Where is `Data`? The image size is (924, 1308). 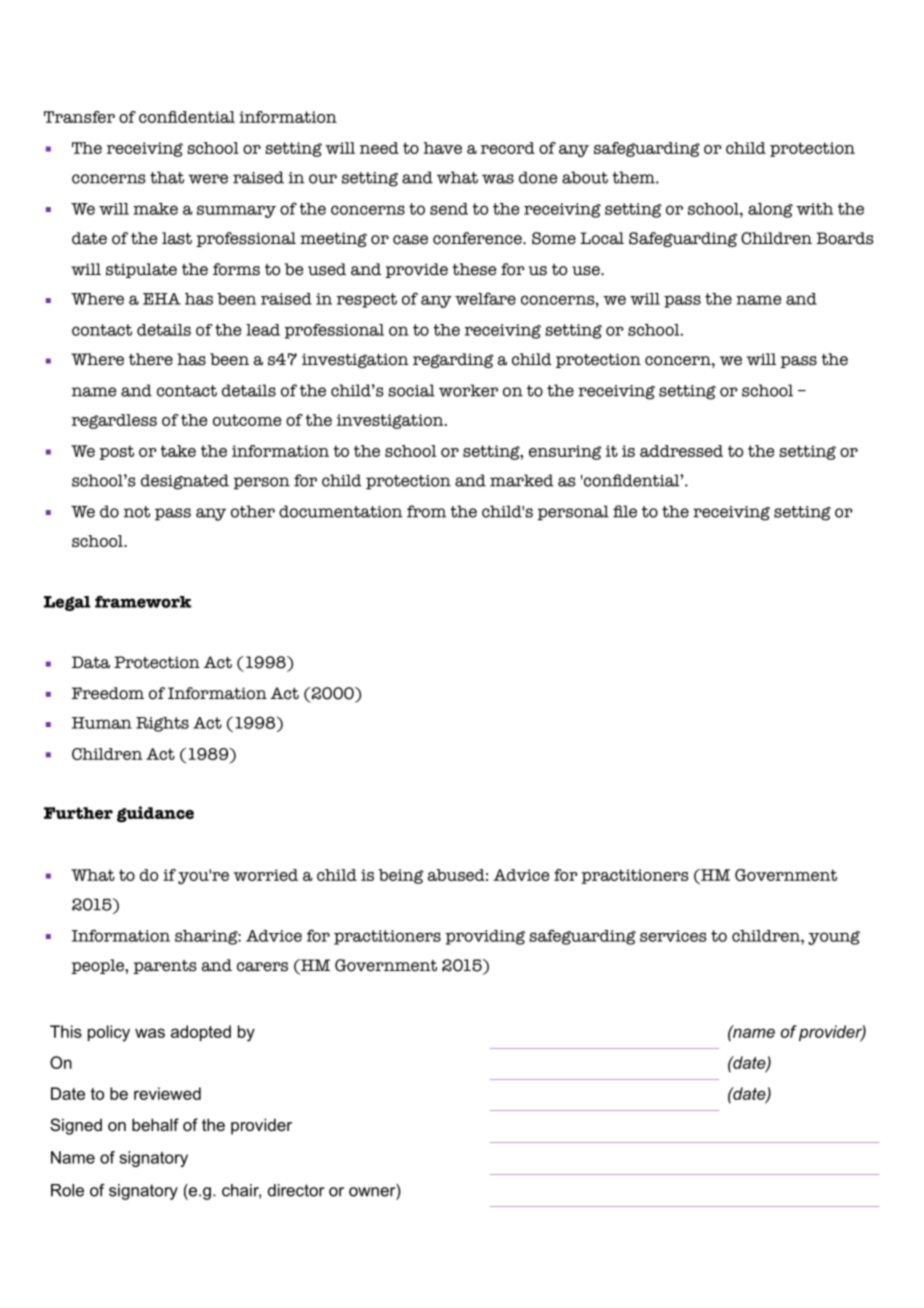
Data is located at coordinates (91, 662).
